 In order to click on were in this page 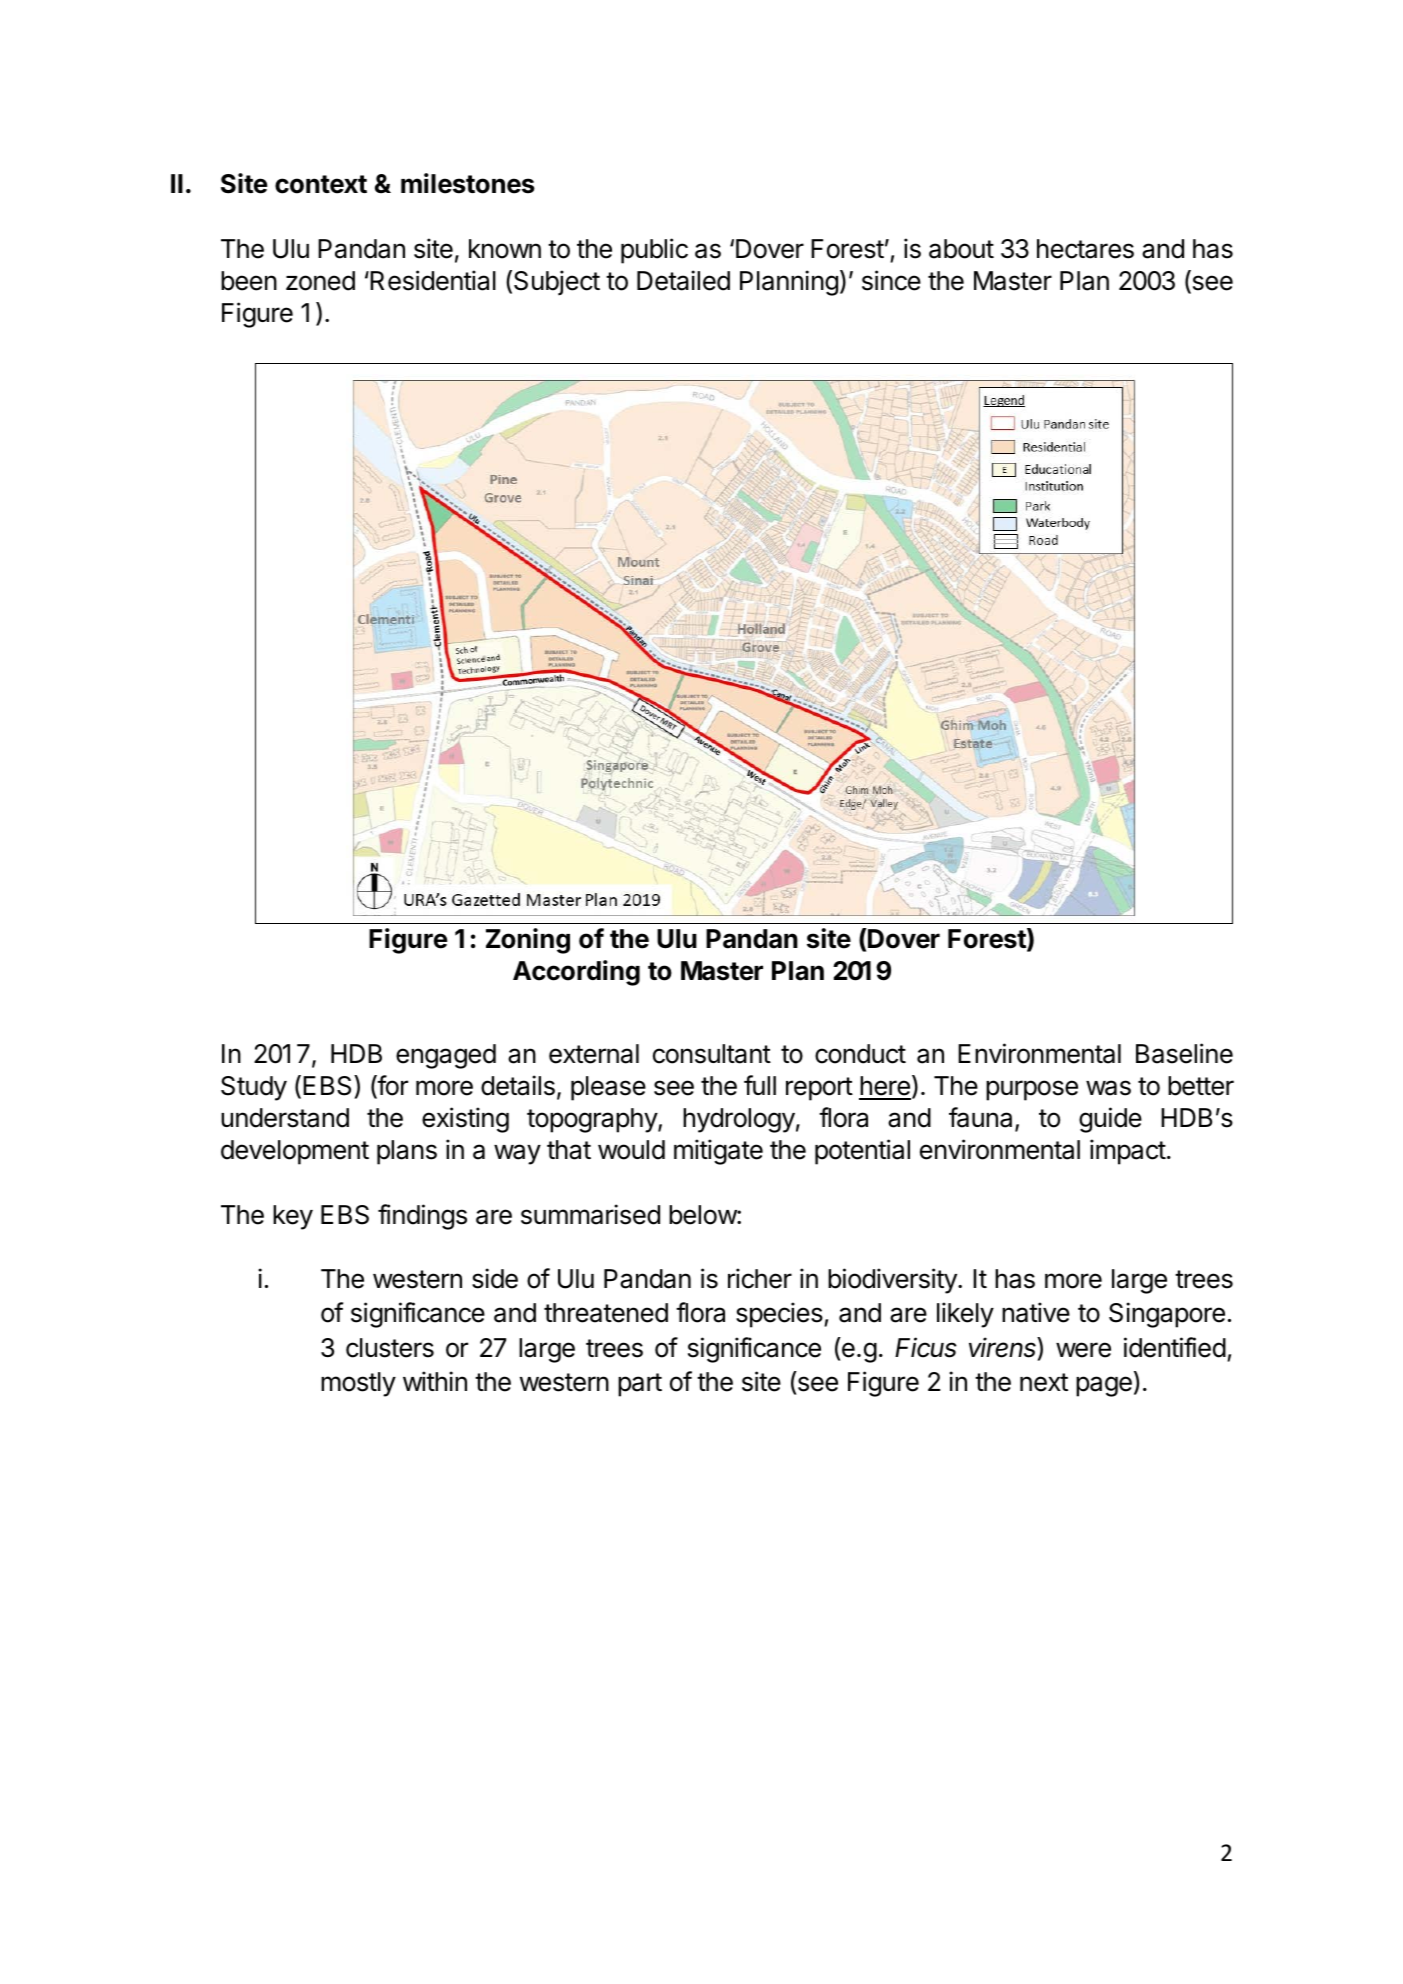, I will do `click(1083, 1350)`.
